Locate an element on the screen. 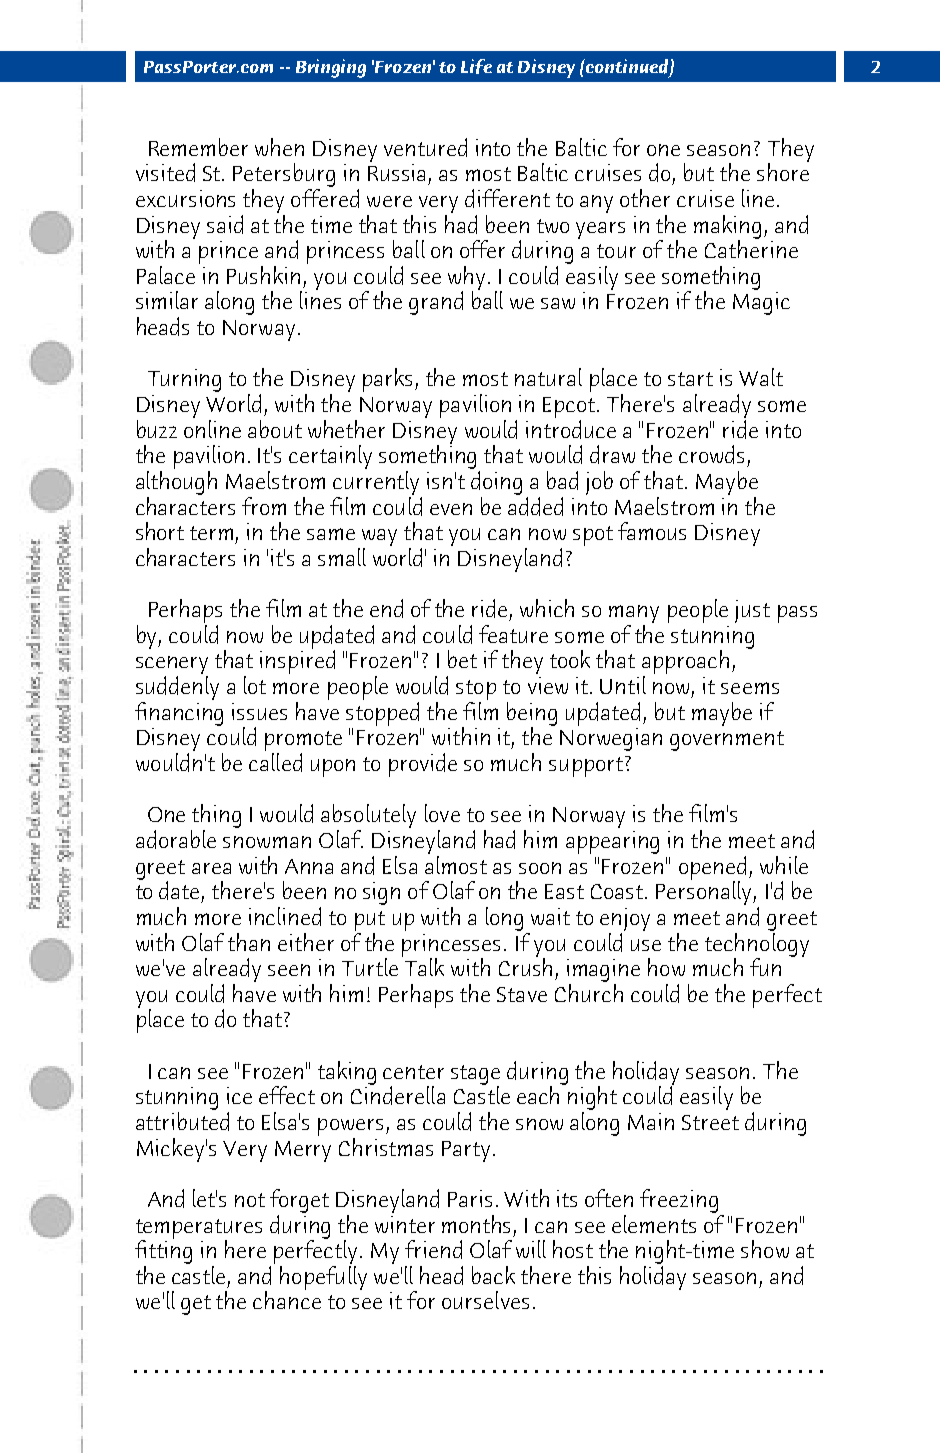 Image resolution: width=940 pixels, height=1453 pixels. Life is located at coordinates (476, 66).
